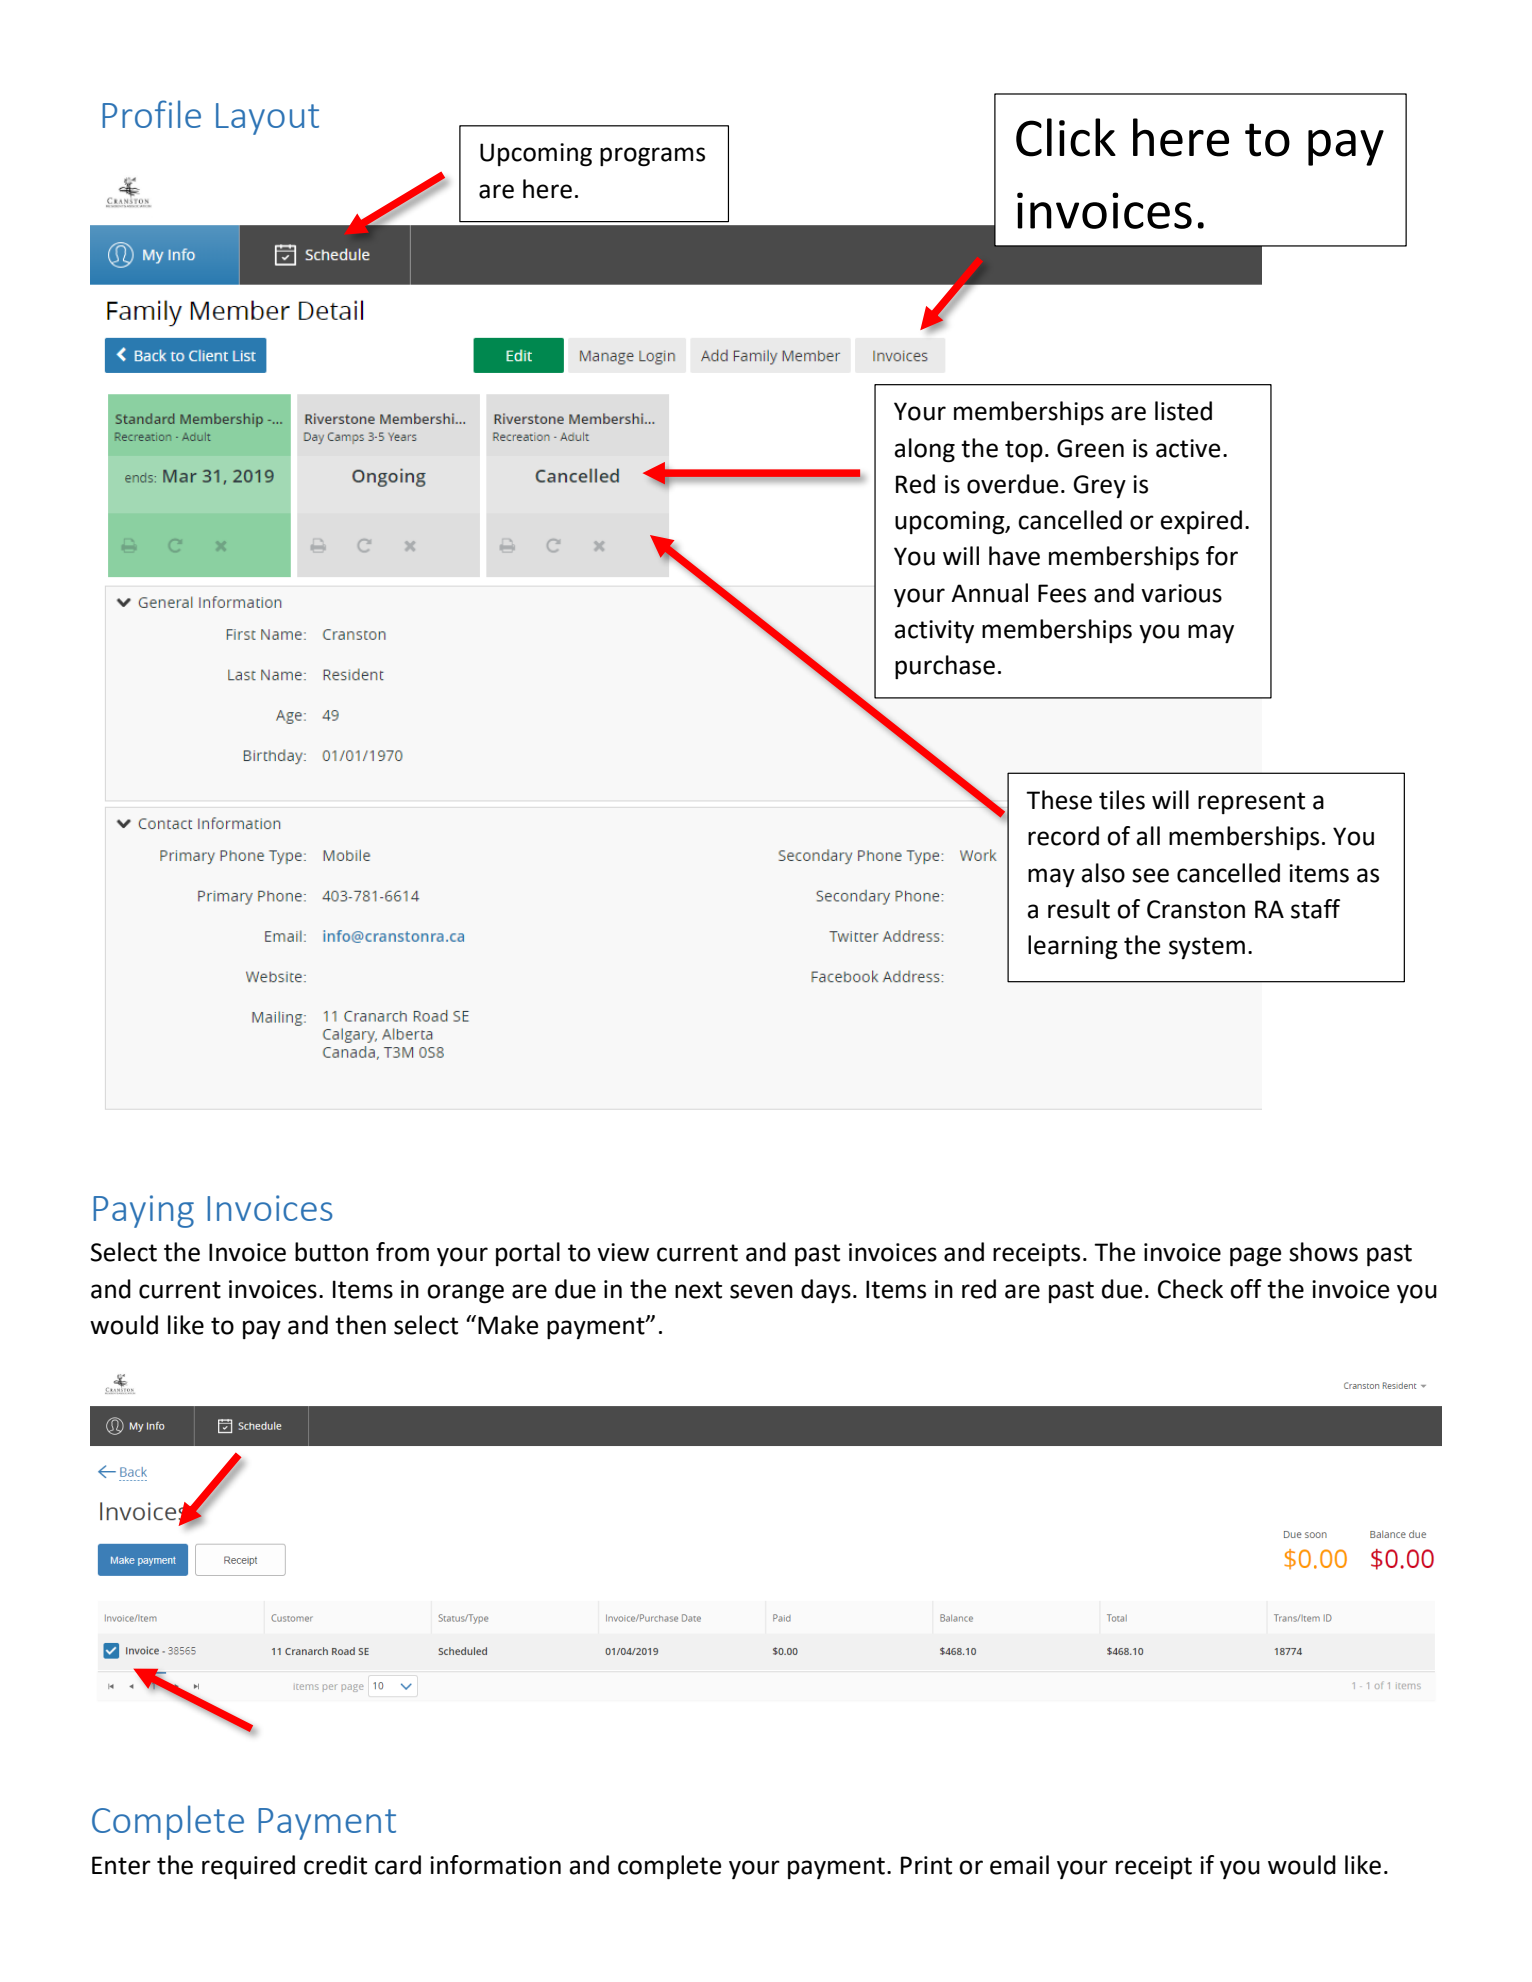 The image size is (1532, 1982). Describe the element at coordinates (267, 119) in the screenshot. I see `Layout` at that location.
